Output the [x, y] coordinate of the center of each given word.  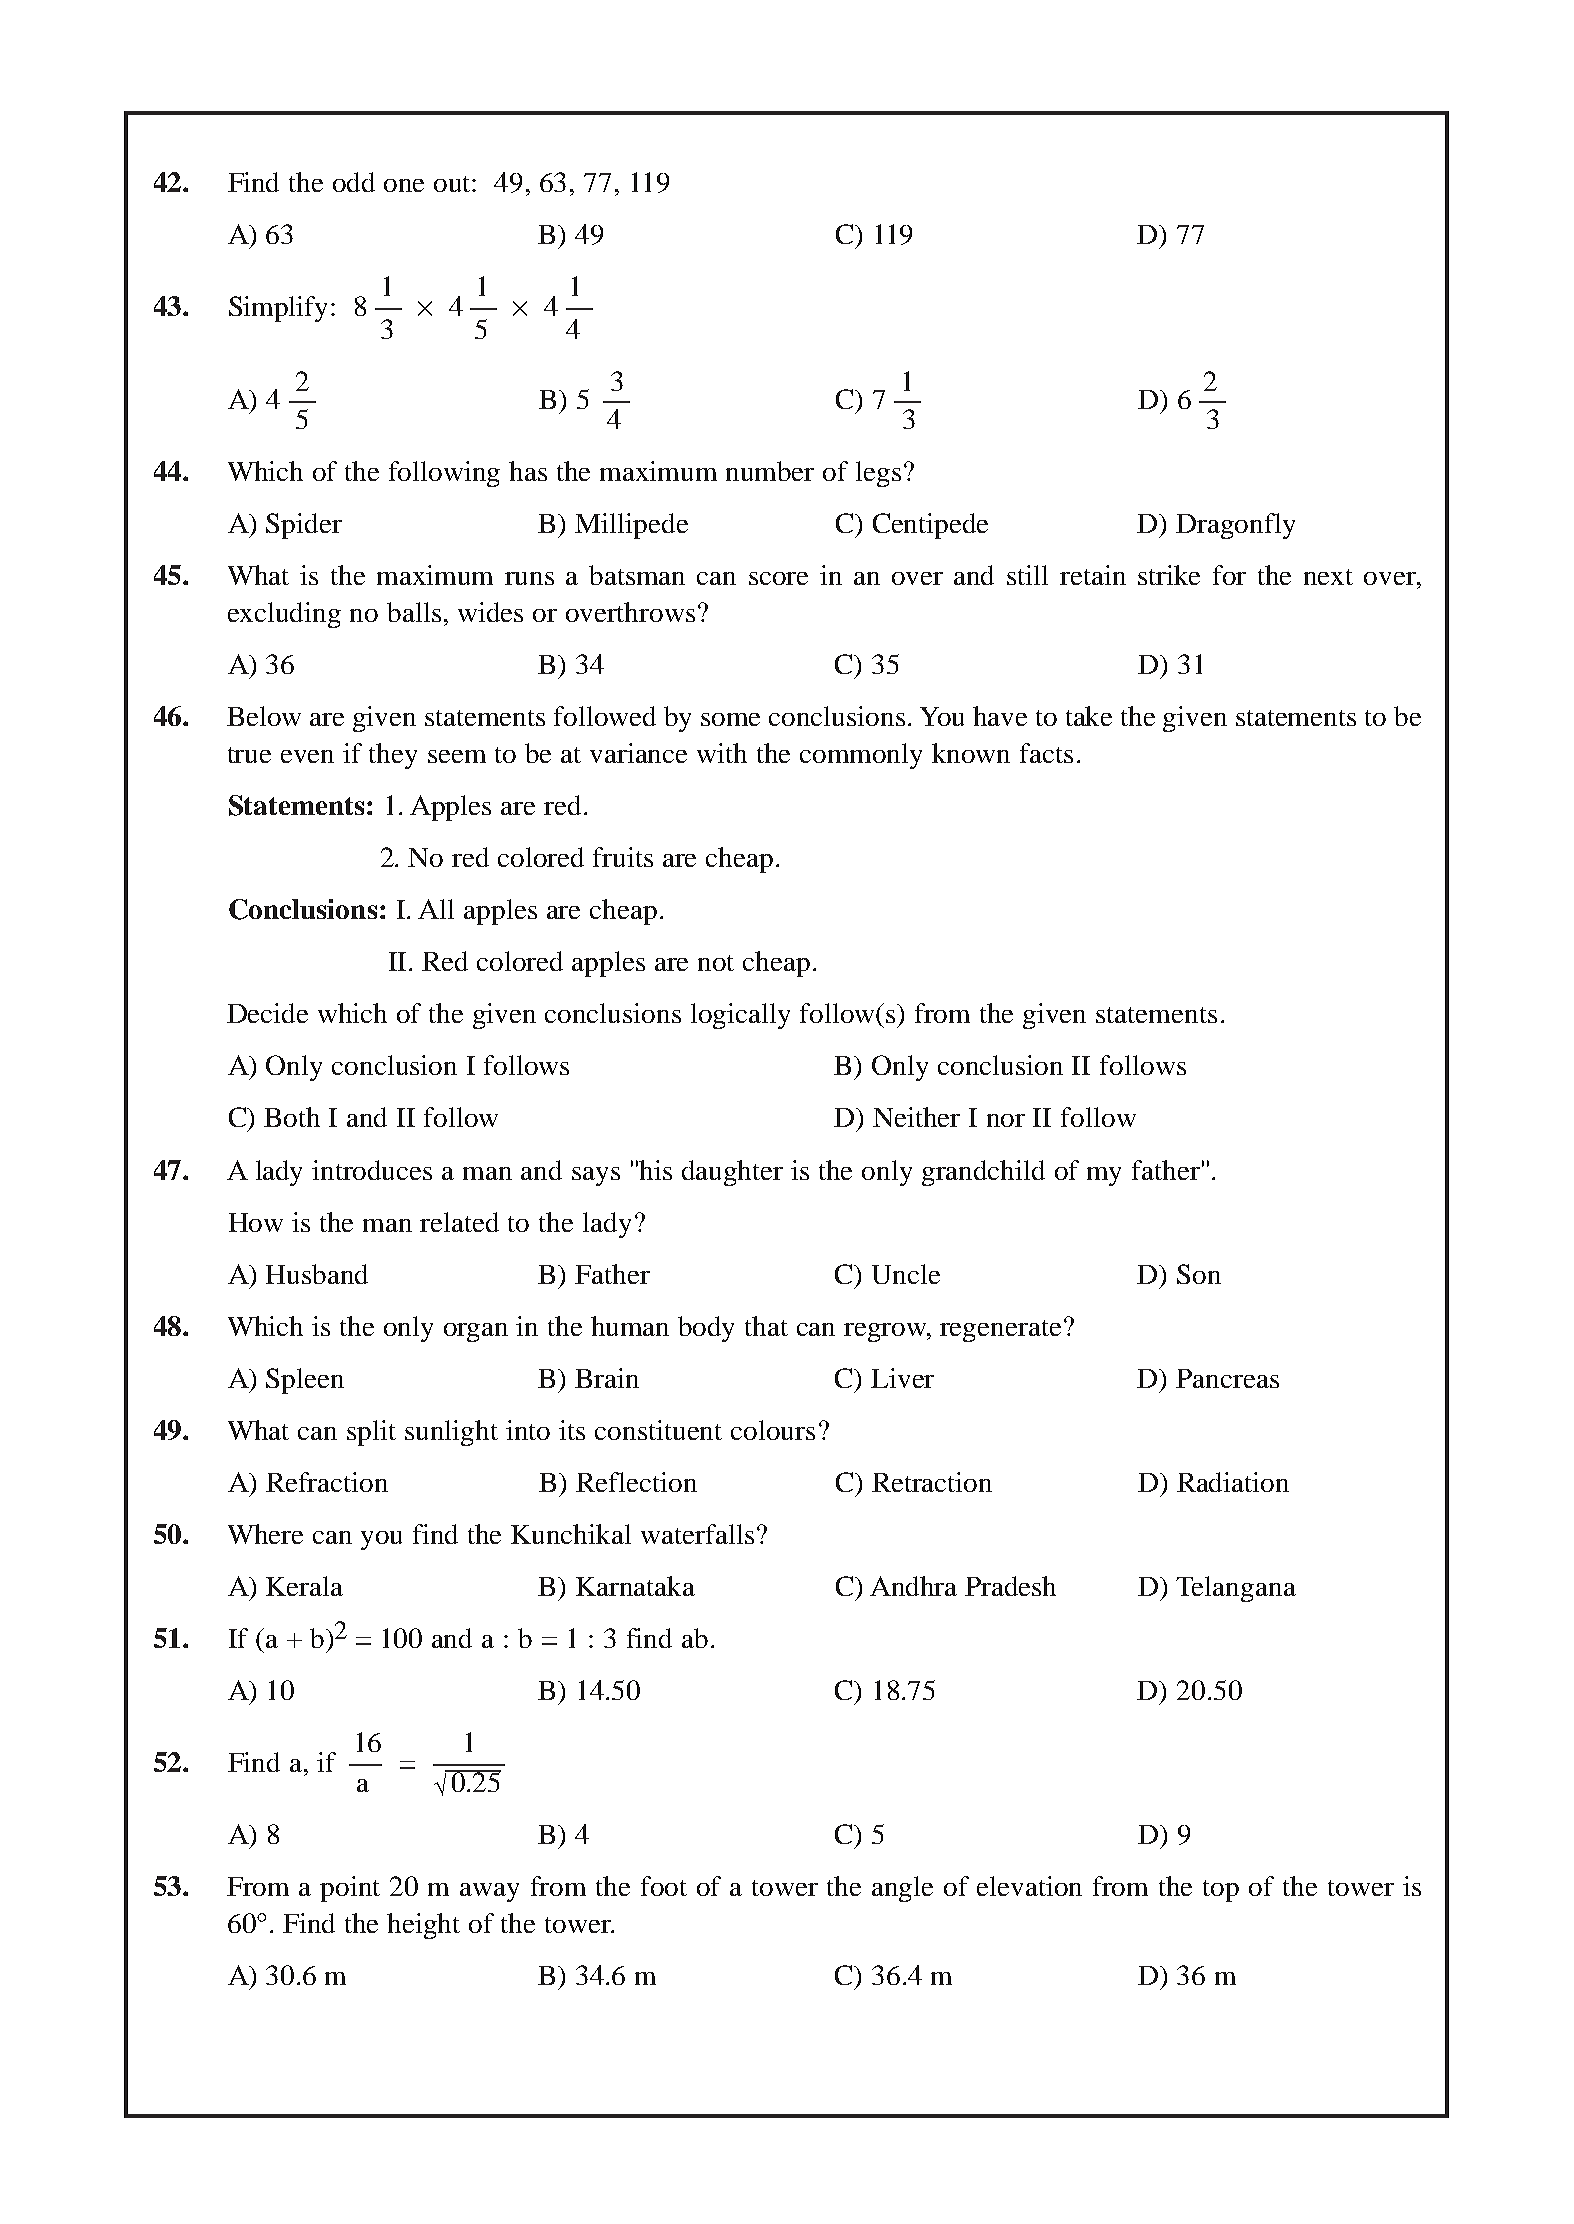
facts [1046, 753]
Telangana [1236, 1589]
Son [1199, 1274]
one [404, 185]
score [778, 578]
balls [414, 612]
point [350, 1889]
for [1229, 575]
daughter [732, 1173]
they [393, 756]
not [716, 963]
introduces [372, 1170]
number [770, 471]
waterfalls [697, 1534]
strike [1169, 575]
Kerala [304, 1586]
